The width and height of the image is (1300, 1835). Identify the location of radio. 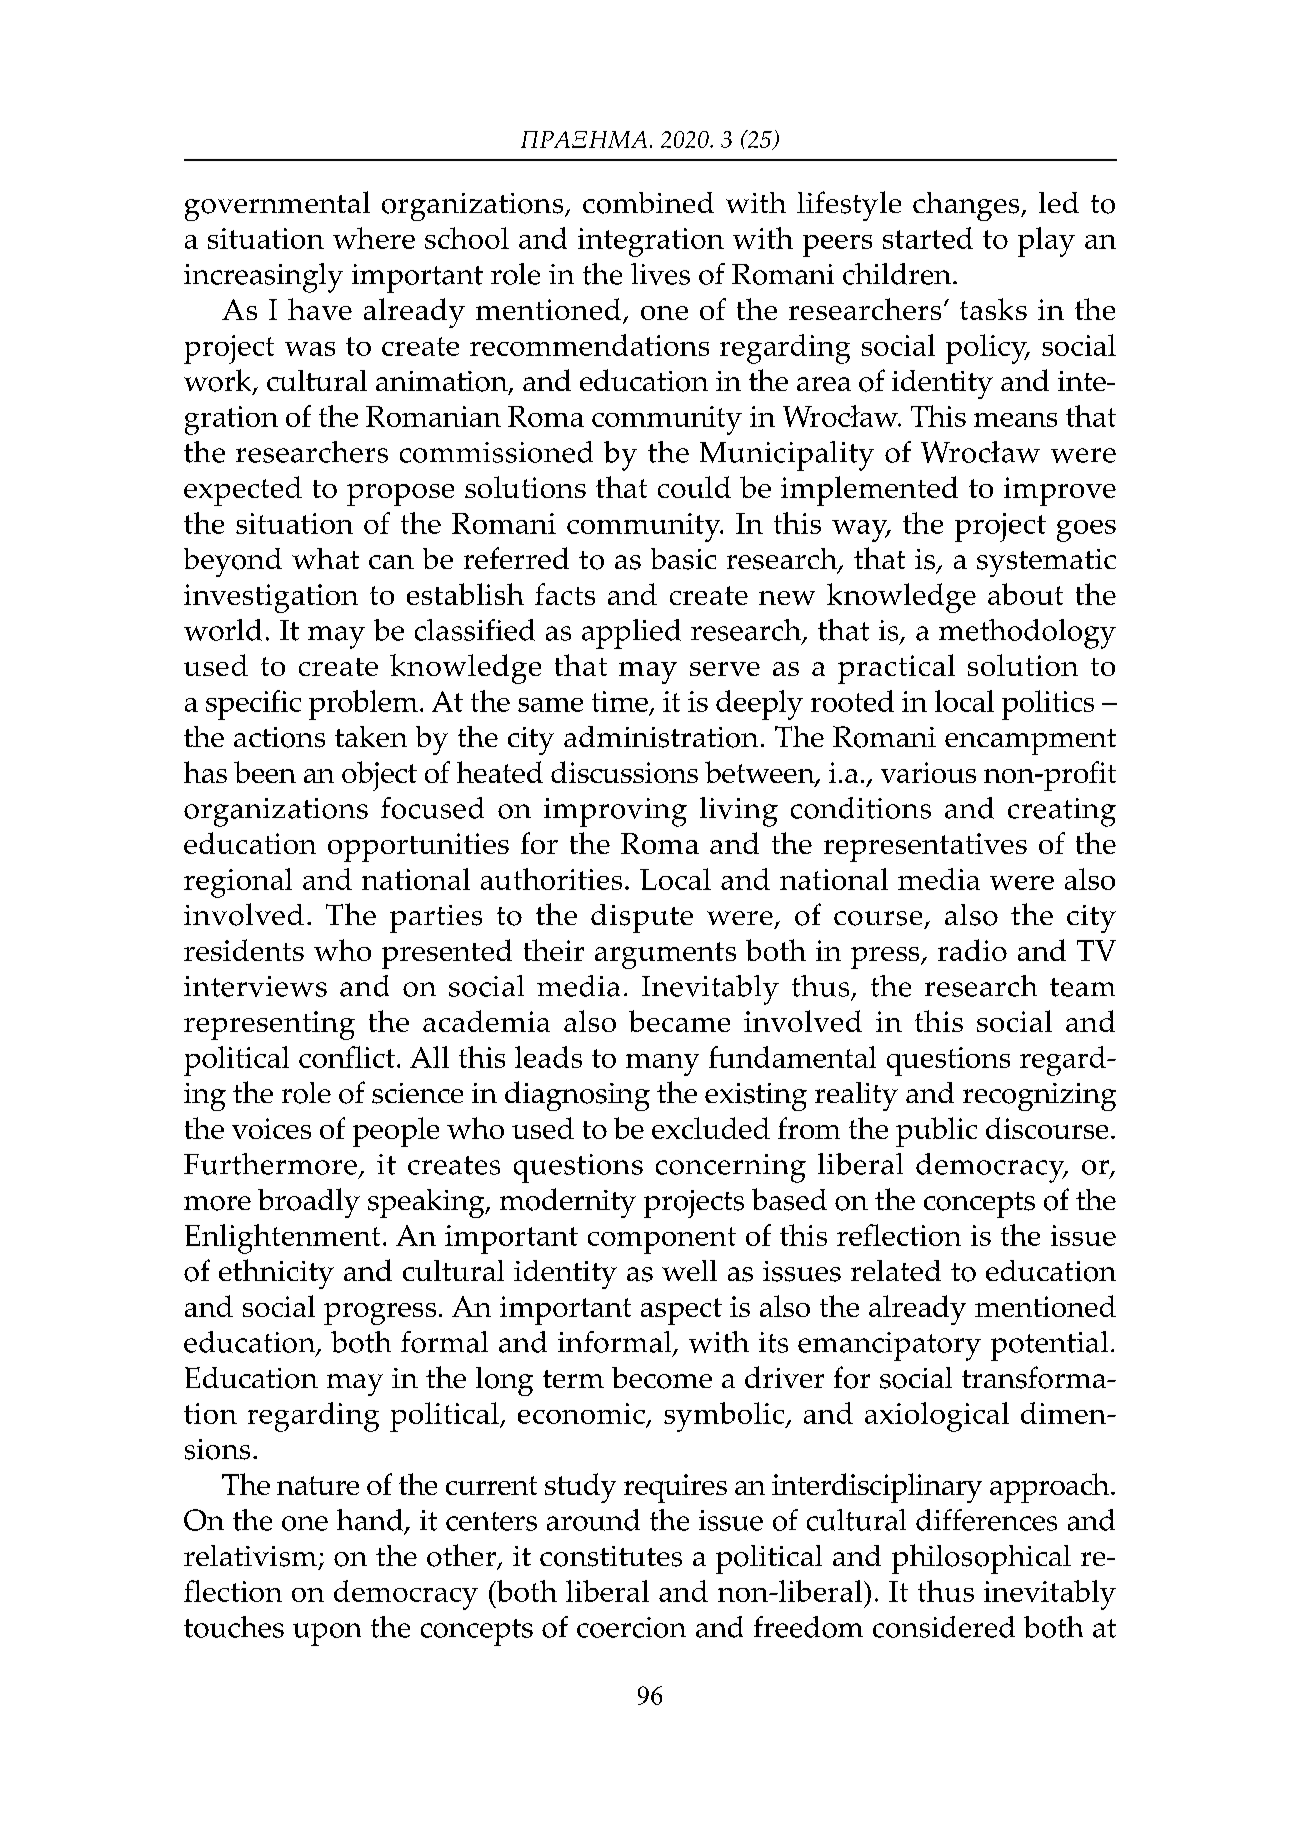
(972, 950).
